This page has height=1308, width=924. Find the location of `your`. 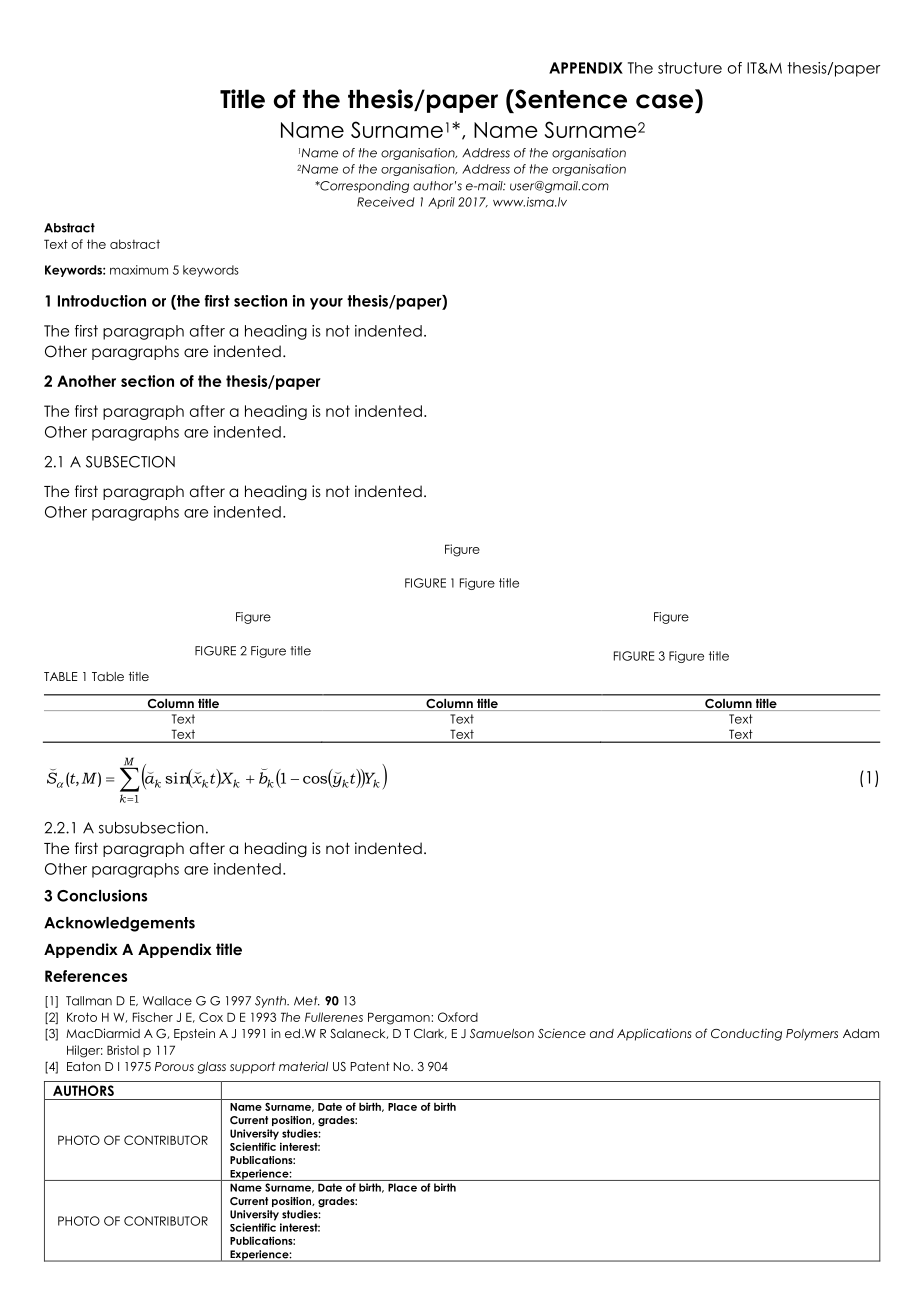

your is located at coordinates (326, 304).
